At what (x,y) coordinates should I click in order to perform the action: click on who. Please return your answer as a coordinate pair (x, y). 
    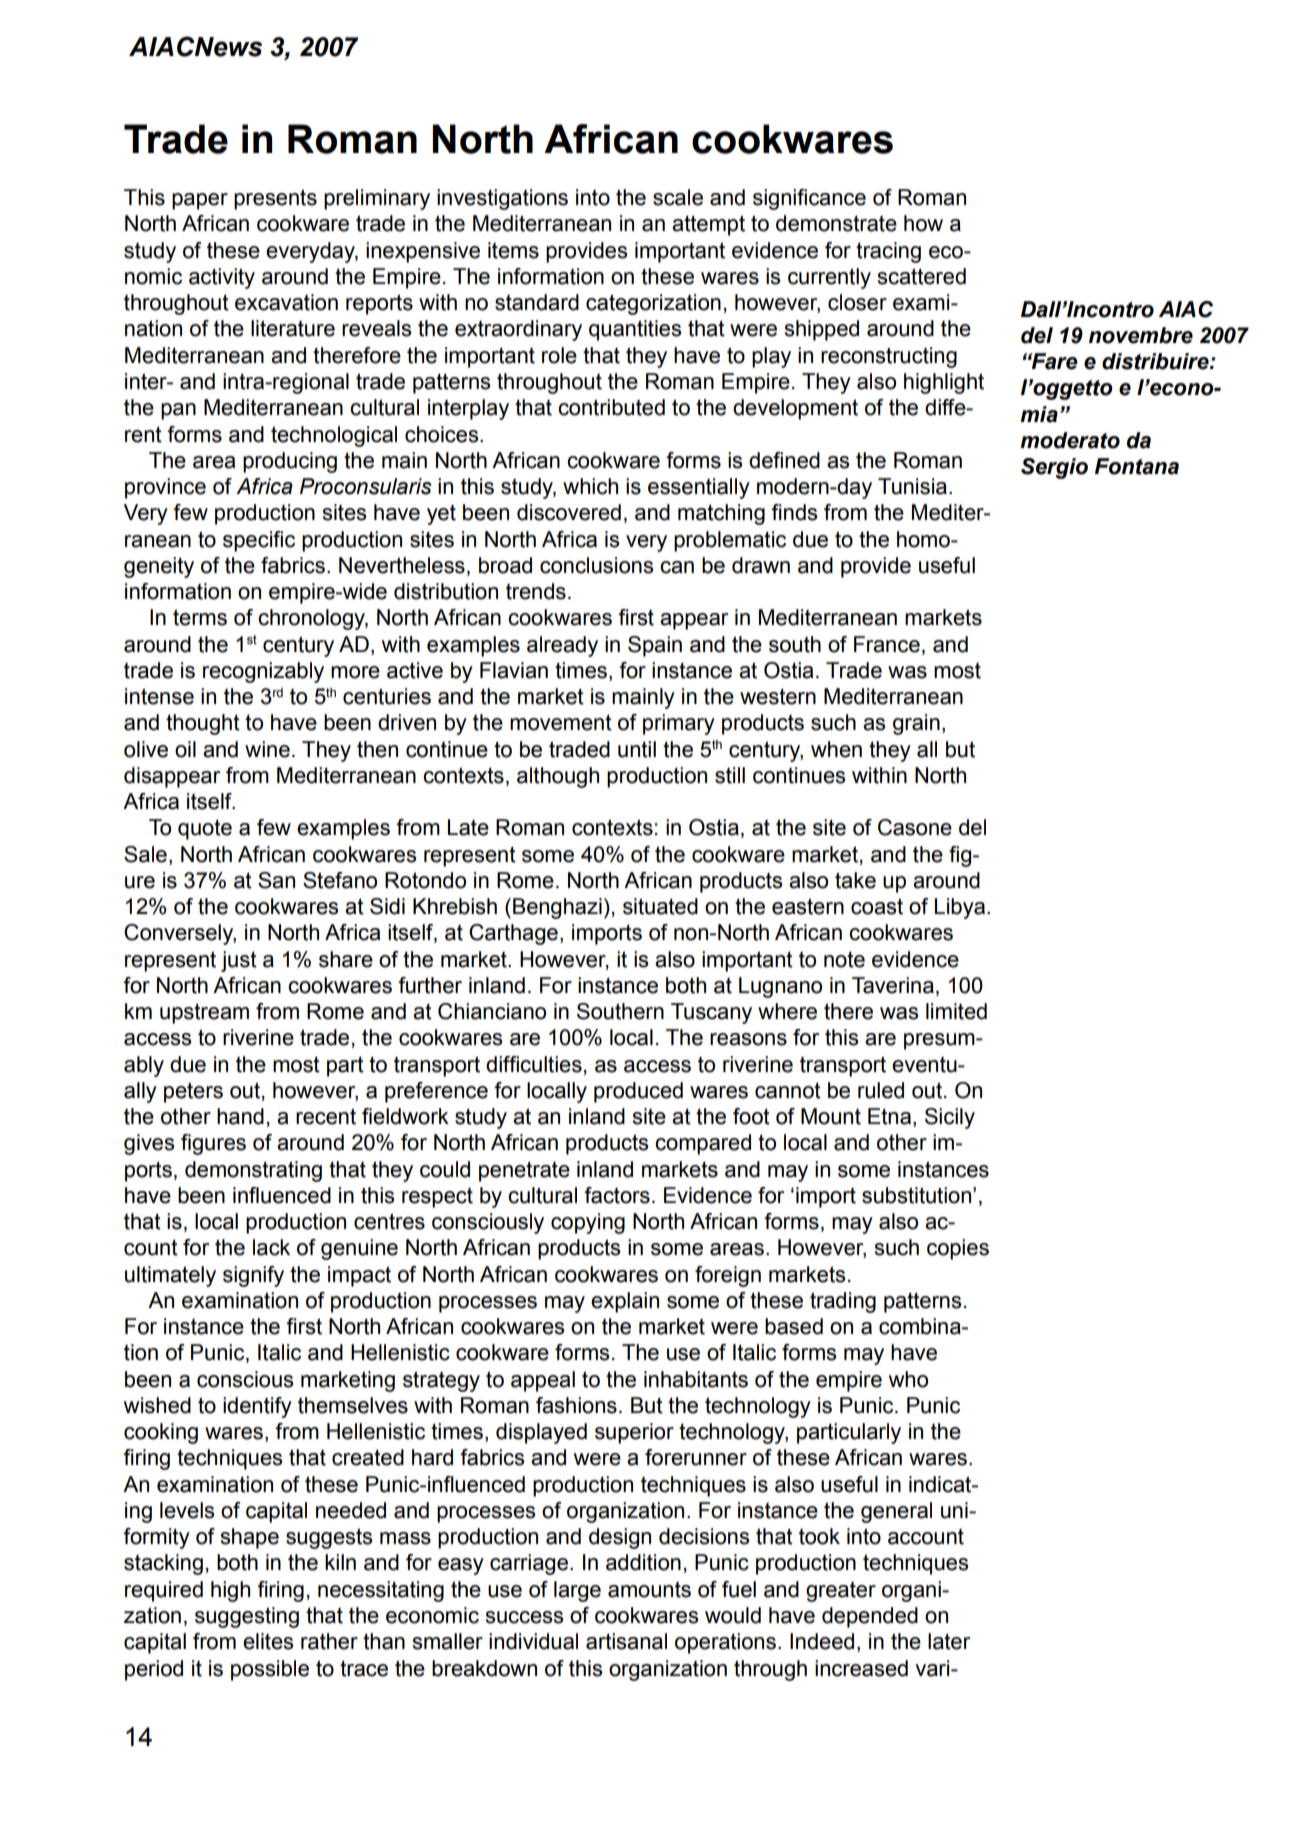
    Looking at the image, I should click on (908, 1379).
